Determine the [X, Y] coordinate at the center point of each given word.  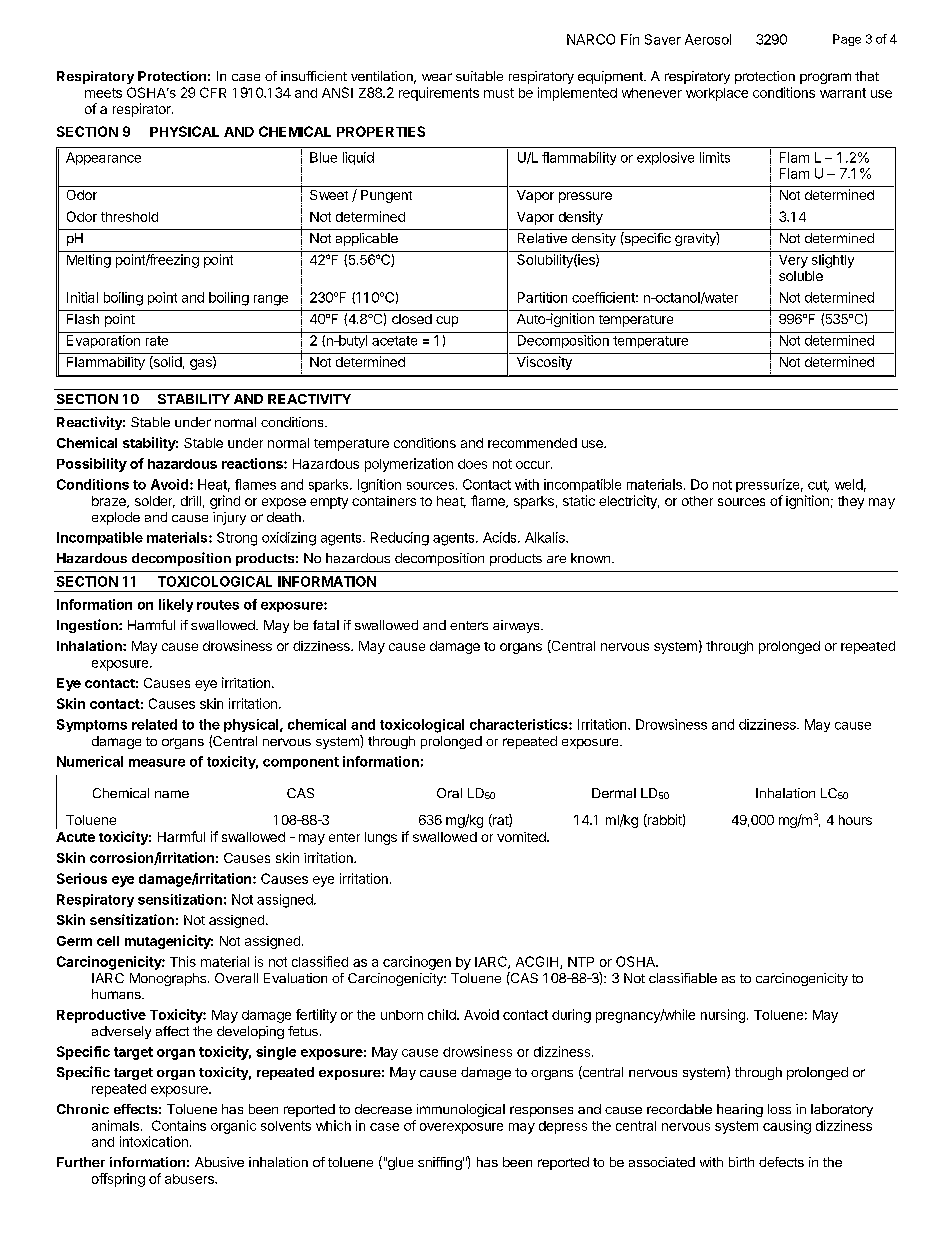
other [697, 501]
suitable [479, 76]
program [825, 78]
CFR [213, 92]
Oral [449, 793]
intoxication [154, 1141]
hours [855, 820]
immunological [461, 1110]
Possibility [92, 465]
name [172, 794]
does [472, 464]
